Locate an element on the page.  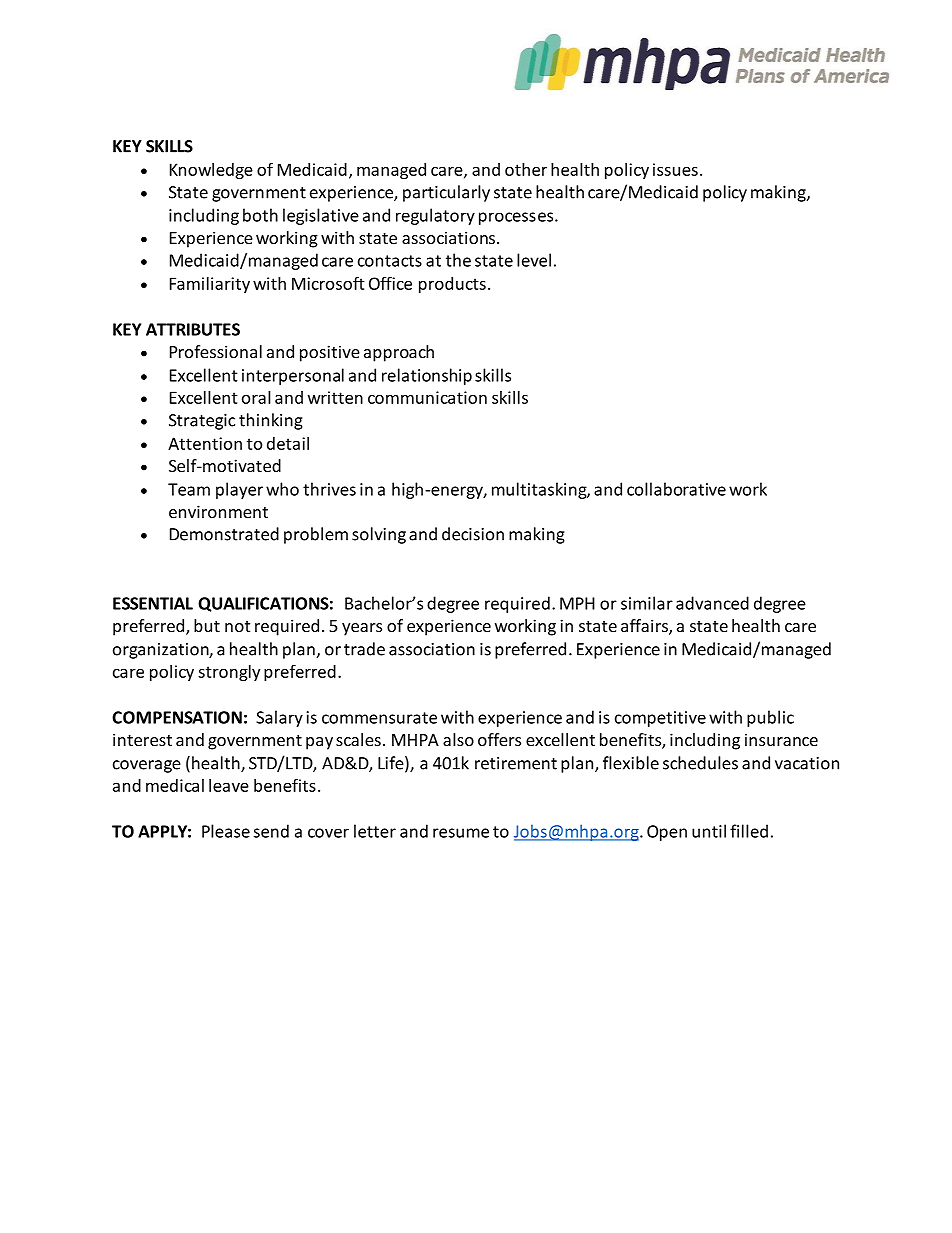
issues is located at coordinates (675, 169).
